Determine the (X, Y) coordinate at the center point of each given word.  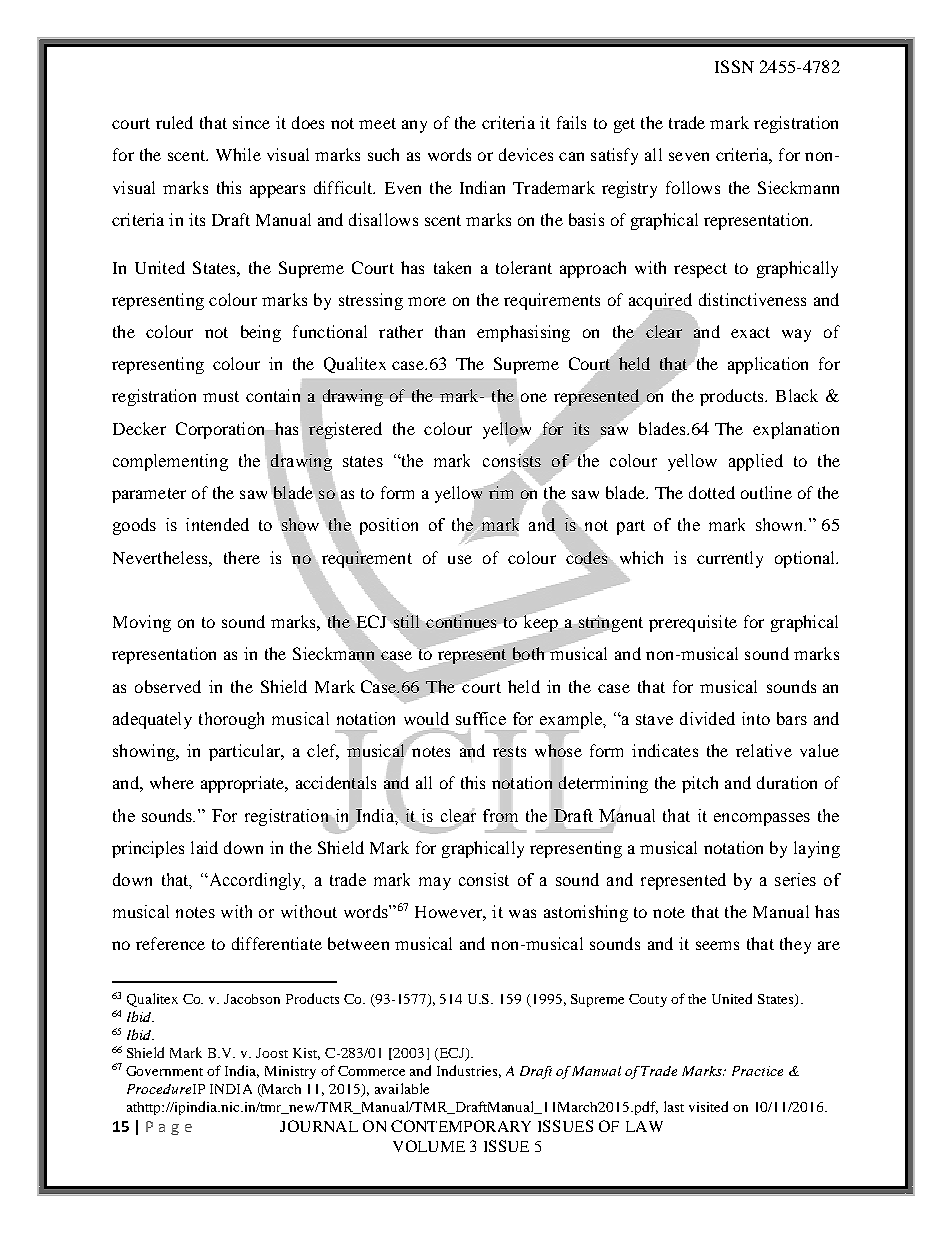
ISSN (734, 66)
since (251, 122)
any (414, 126)
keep (541, 623)
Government (164, 1071)
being (261, 333)
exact (750, 332)
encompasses (762, 819)
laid (204, 847)
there (242, 557)
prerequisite (693, 623)
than (450, 331)
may (435, 883)
